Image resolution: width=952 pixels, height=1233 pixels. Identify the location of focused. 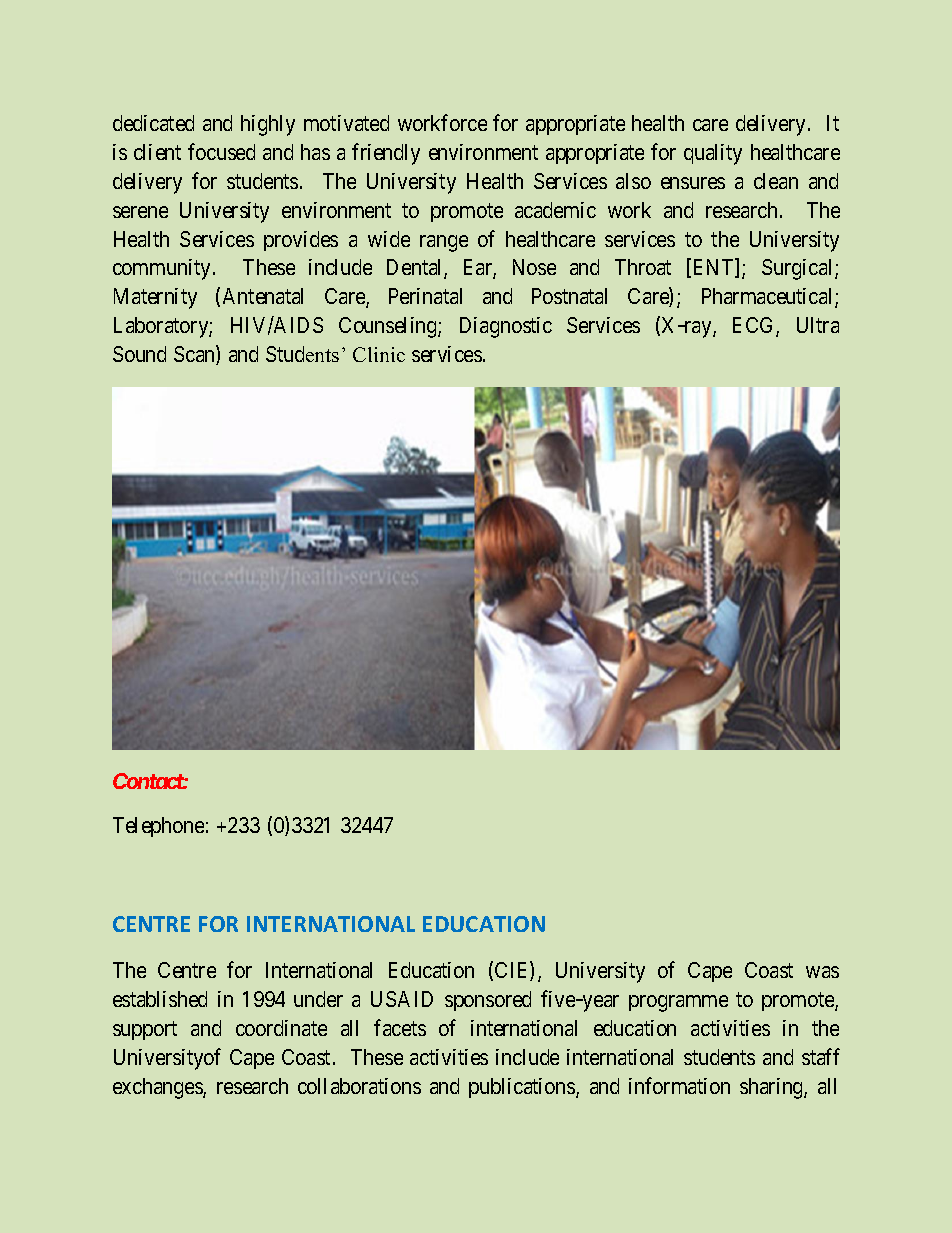
(221, 151).
